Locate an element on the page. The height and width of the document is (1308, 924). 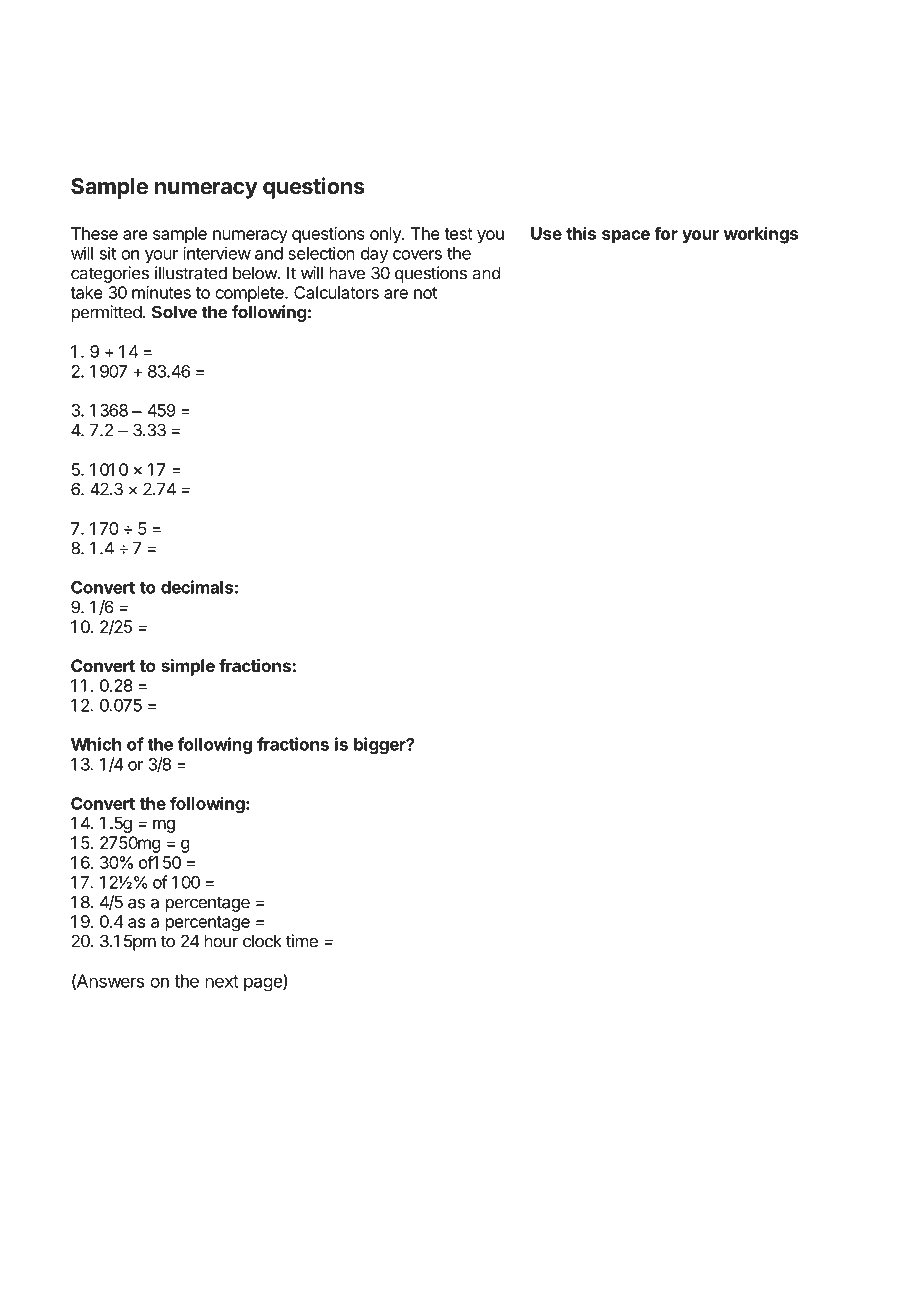
for is located at coordinates (666, 233).
